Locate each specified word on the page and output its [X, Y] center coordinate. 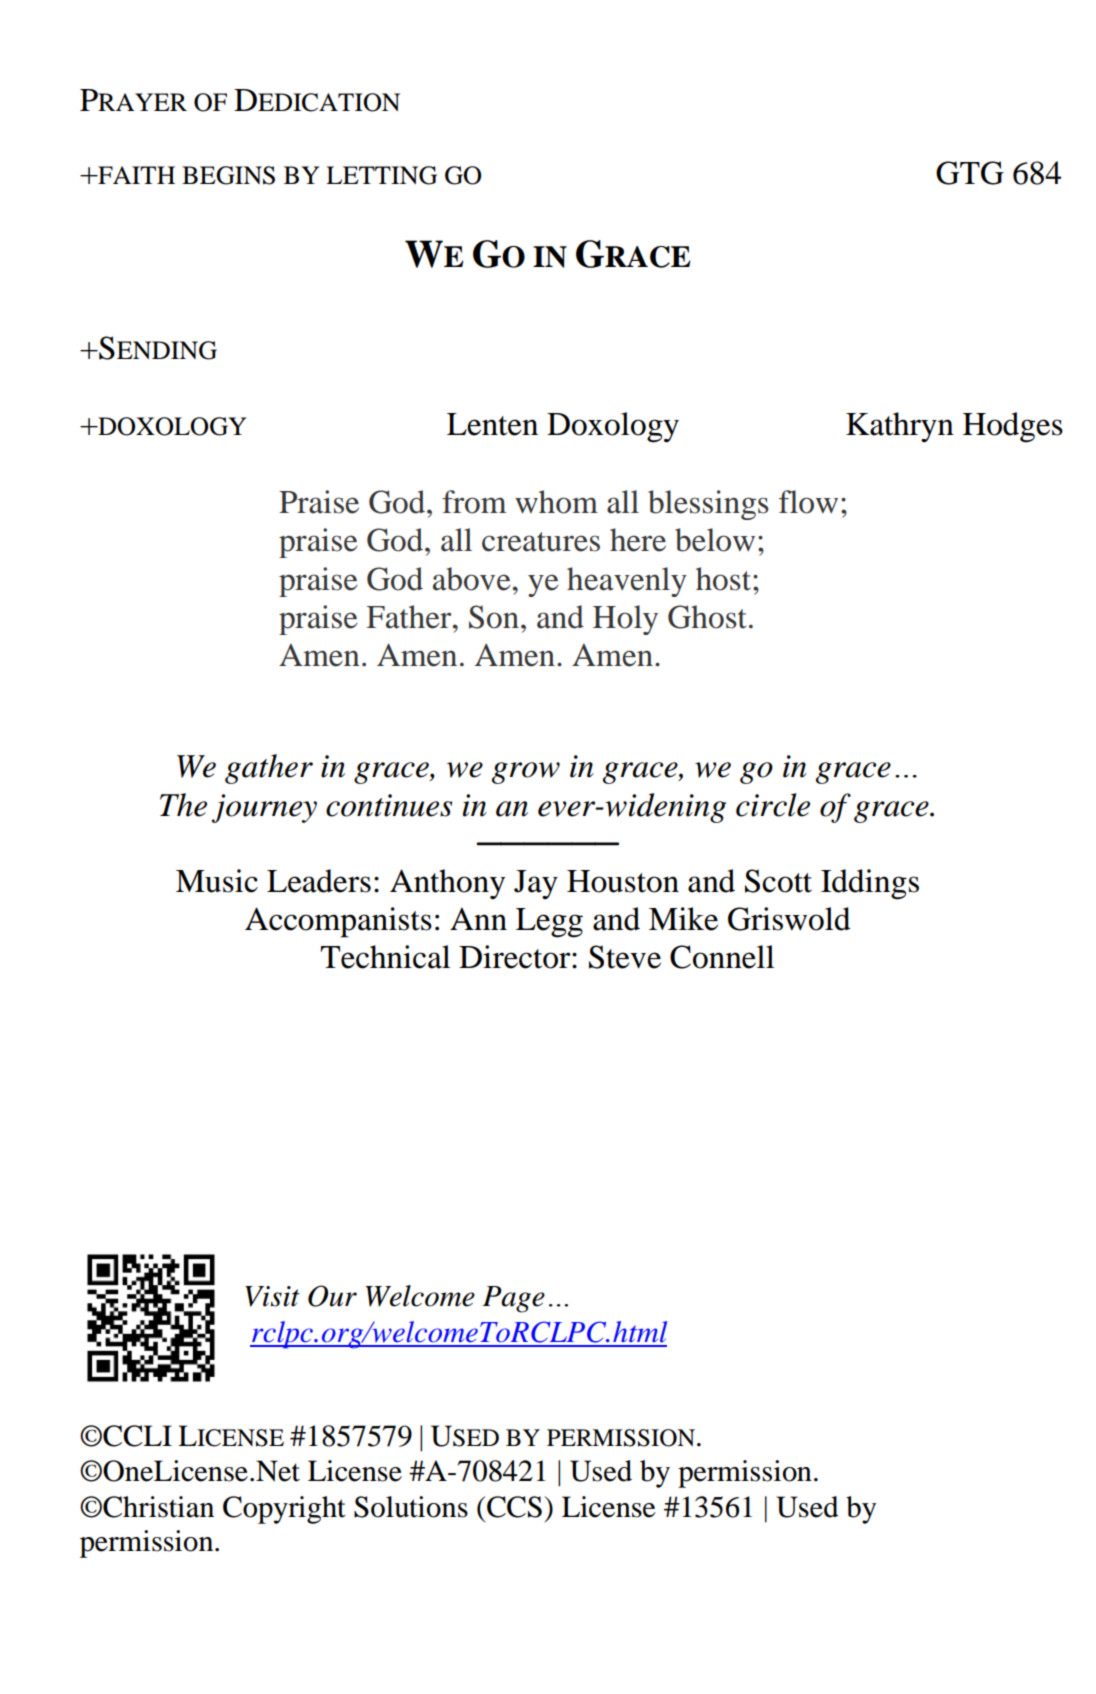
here [638, 540]
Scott [778, 881]
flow [808, 502]
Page [513, 1299]
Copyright [284, 1510]
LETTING [381, 175]
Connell [722, 957]
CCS [514, 1507]
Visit [272, 1296]
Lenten [492, 424]
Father [410, 617]
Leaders [319, 881]
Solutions [411, 1507]
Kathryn [900, 427]
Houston [623, 881]
